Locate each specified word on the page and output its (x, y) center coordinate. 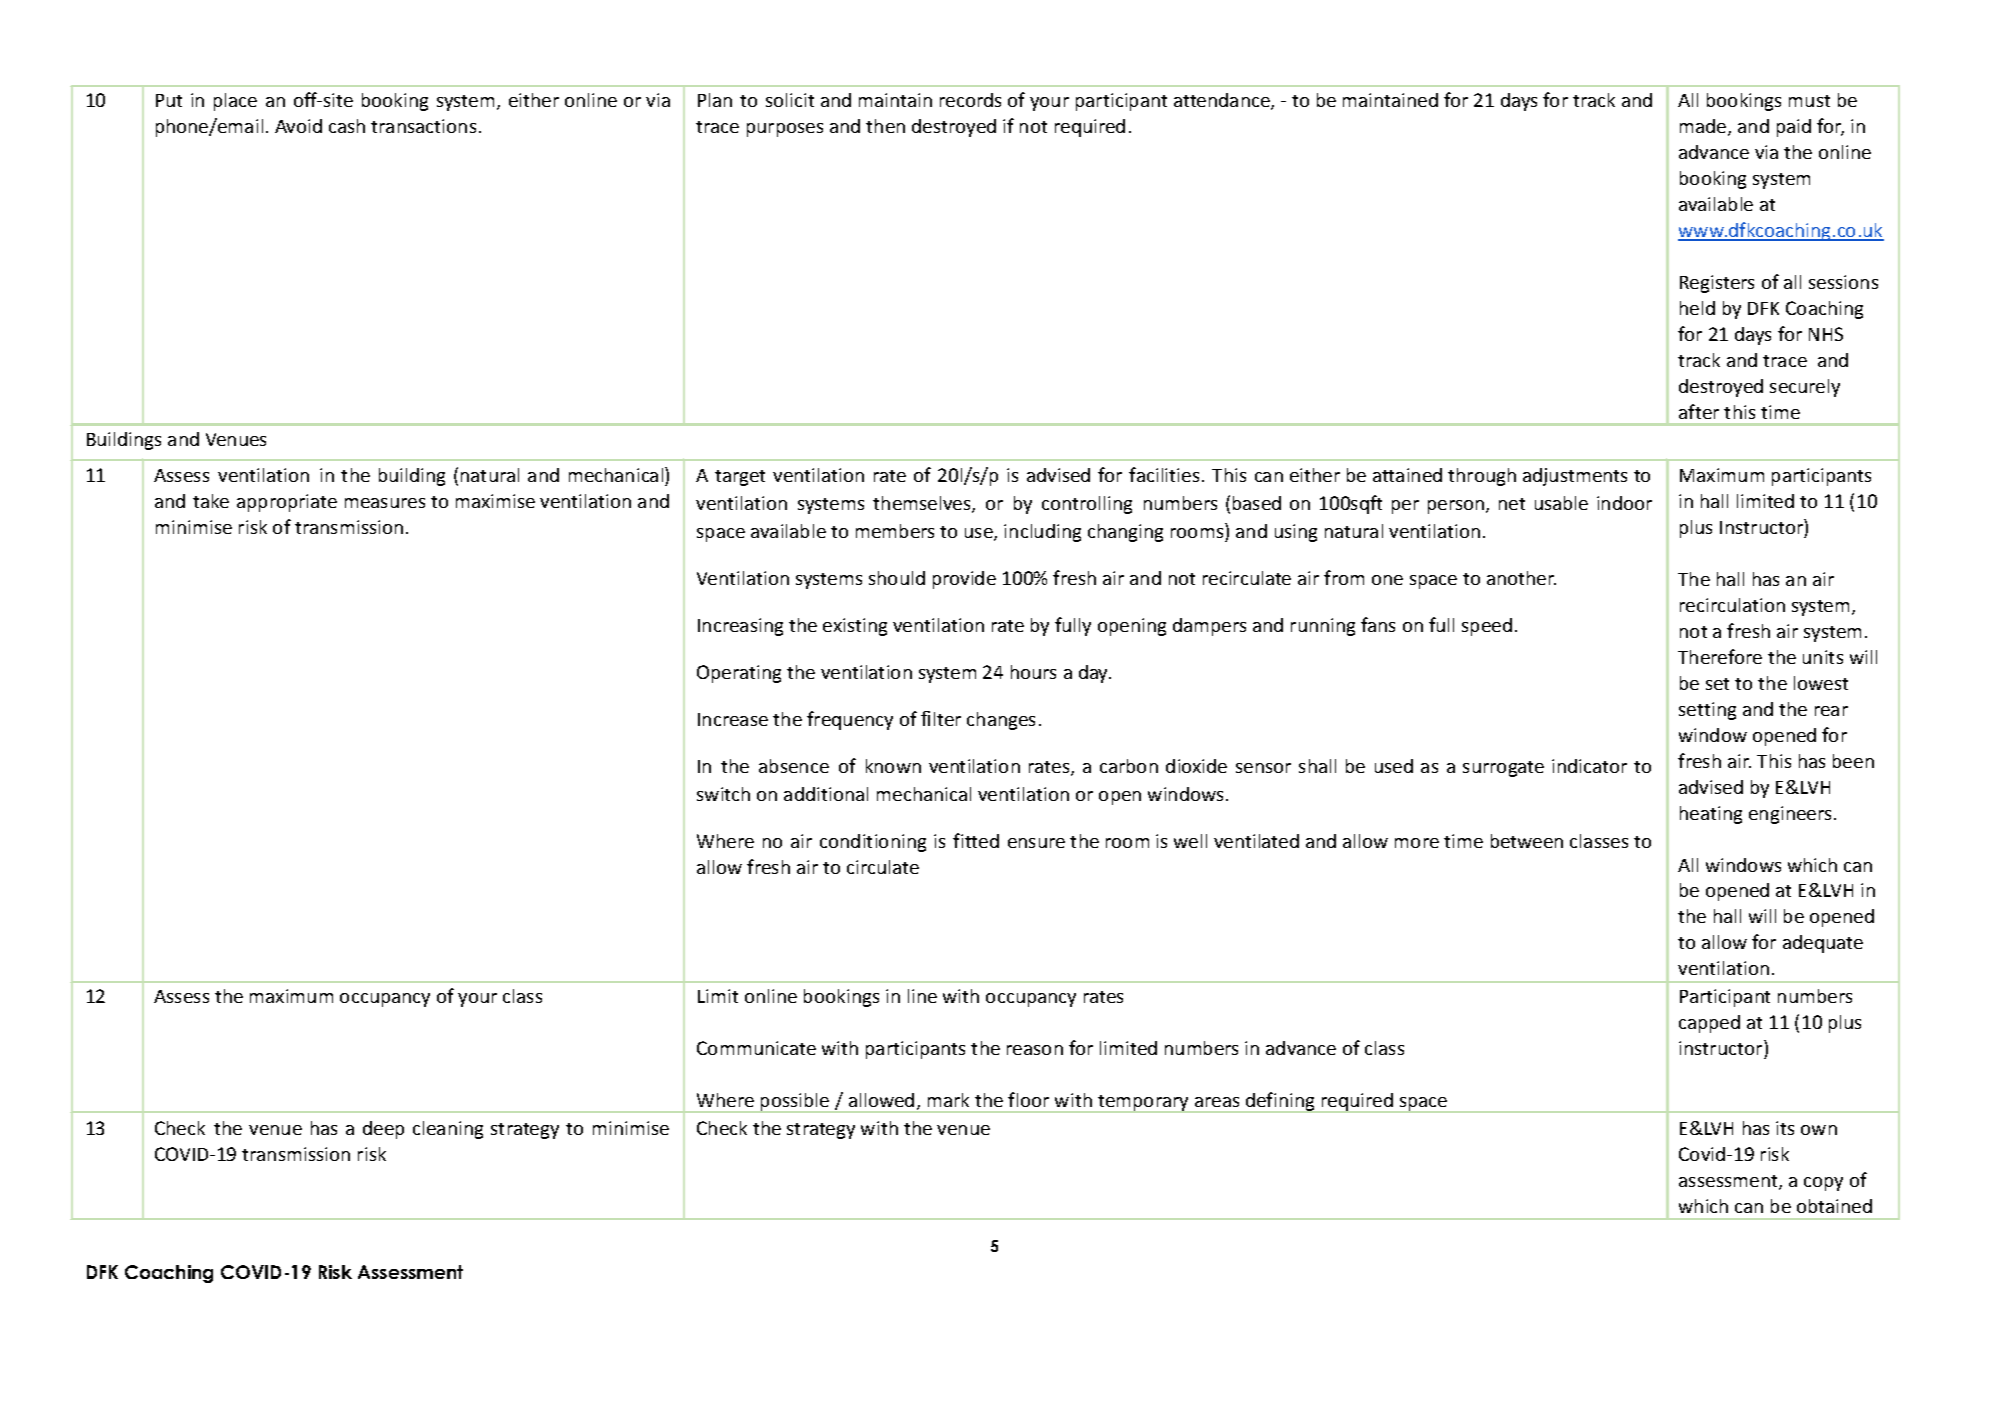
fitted (976, 840)
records (970, 100)
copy (1823, 1184)
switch (723, 794)
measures (385, 503)
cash (347, 126)
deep (383, 1130)
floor (1028, 1099)
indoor (1624, 503)
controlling (1087, 505)
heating (1711, 815)
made (1704, 127)
